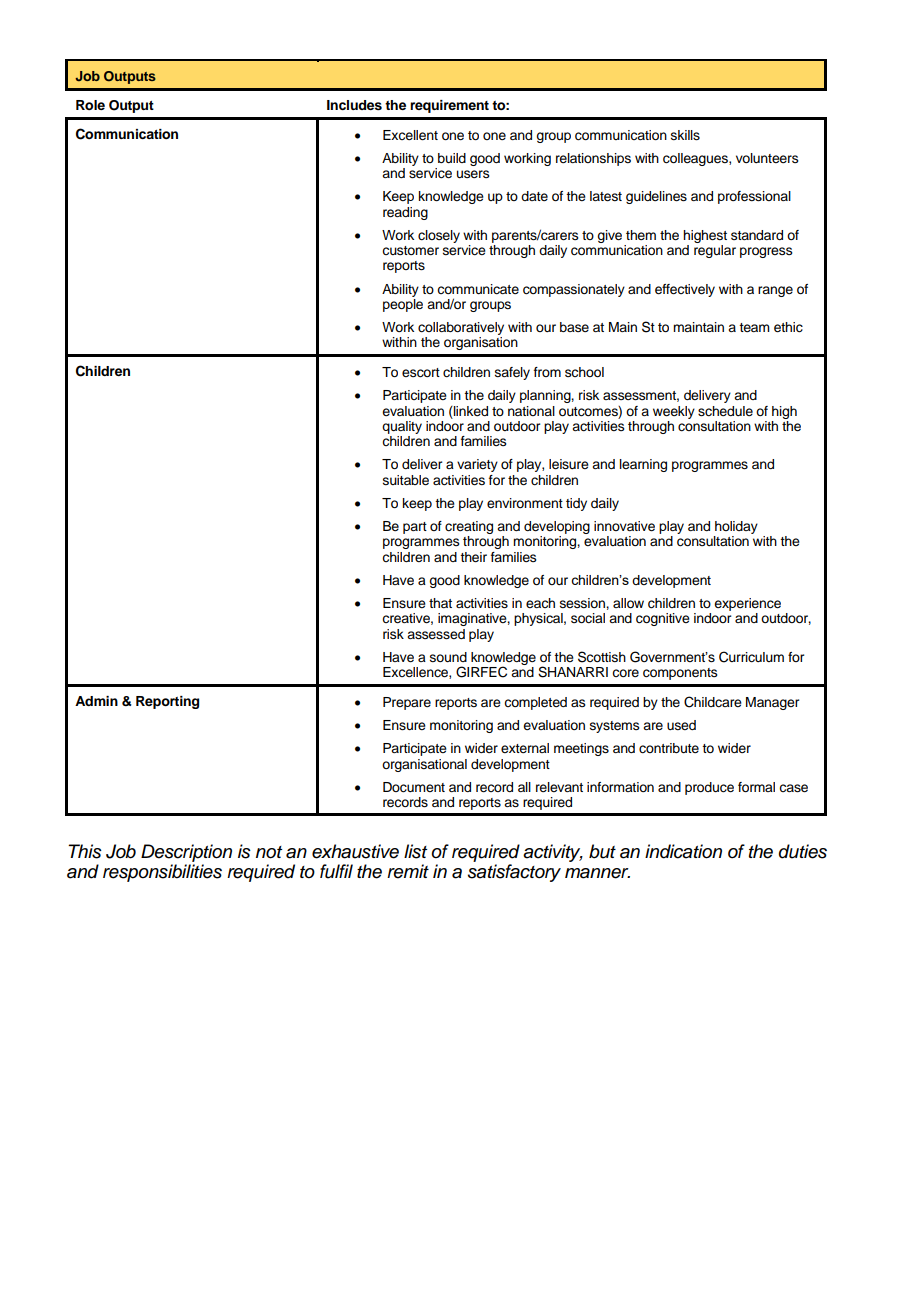  I want to click on variety, so click(477, 465).
